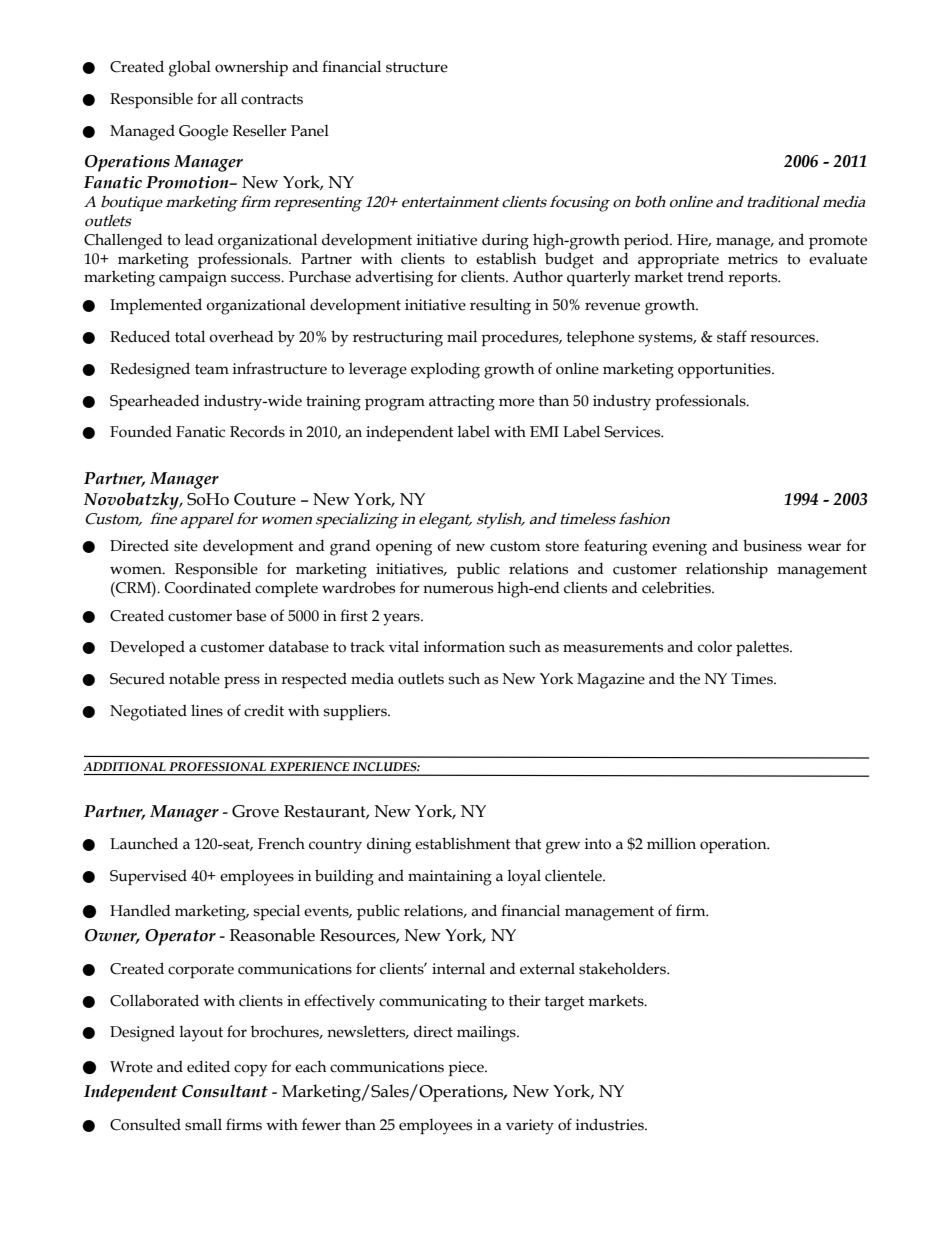  What do you see at coordinates (467, 1068) in the screenshot?
I see `piece` at bounding box center [467, 1068].
